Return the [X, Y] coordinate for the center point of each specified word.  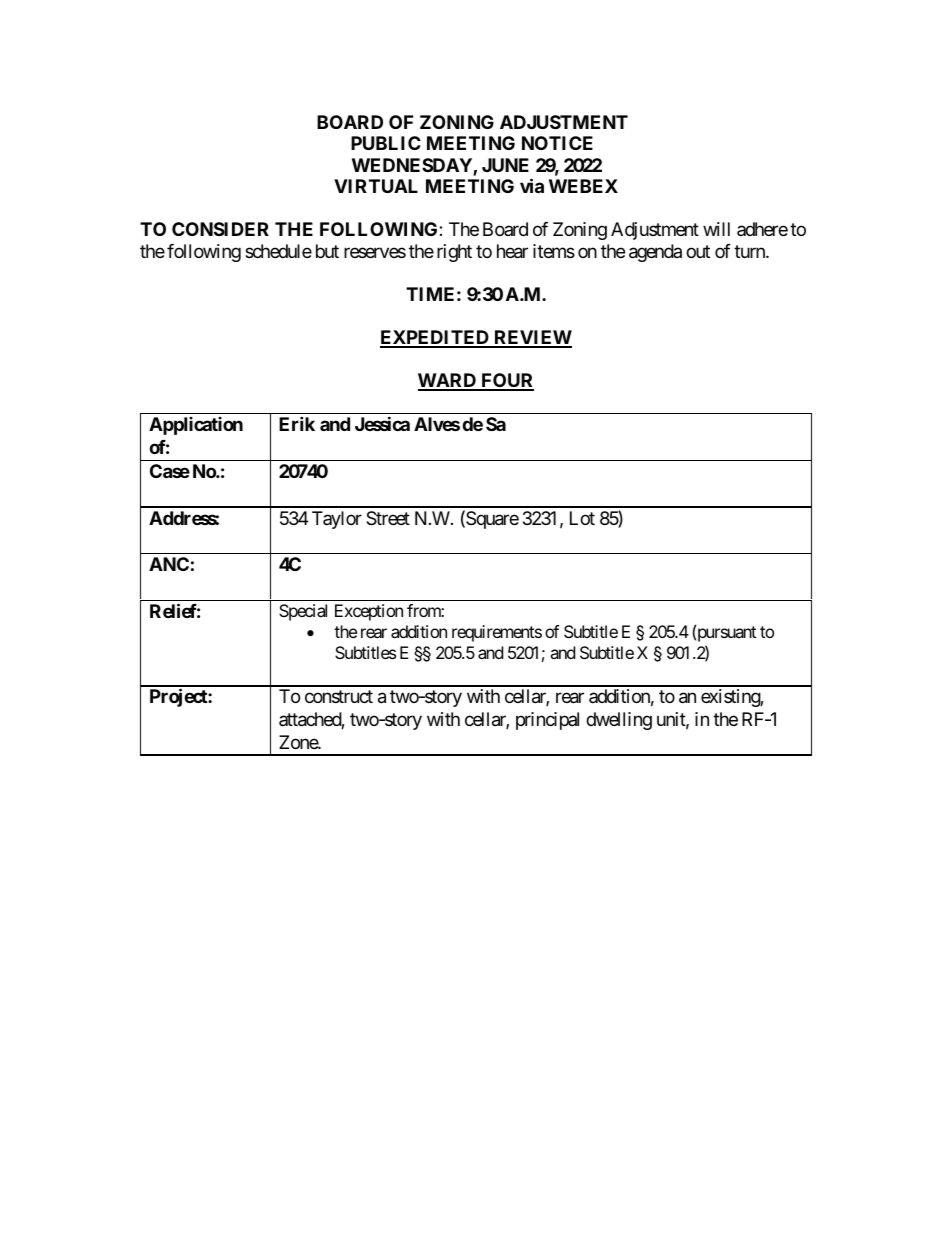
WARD [448, 381]
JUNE [505, 165]
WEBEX [583, 186]
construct [339, 697]
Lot [582, 518]
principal [547, 721]
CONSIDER [220, 229]
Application [196, 426]
